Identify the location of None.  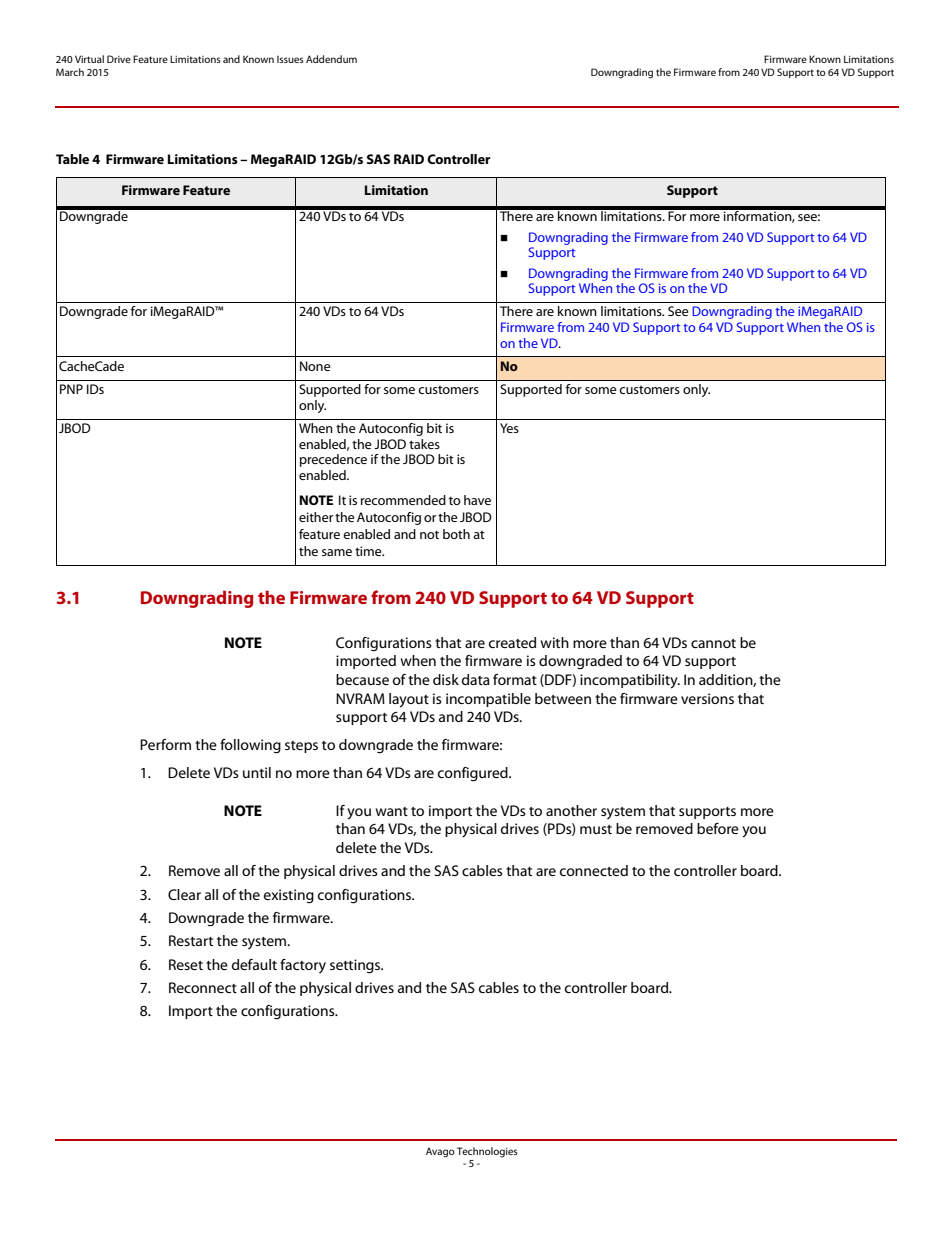
(315, 366).
